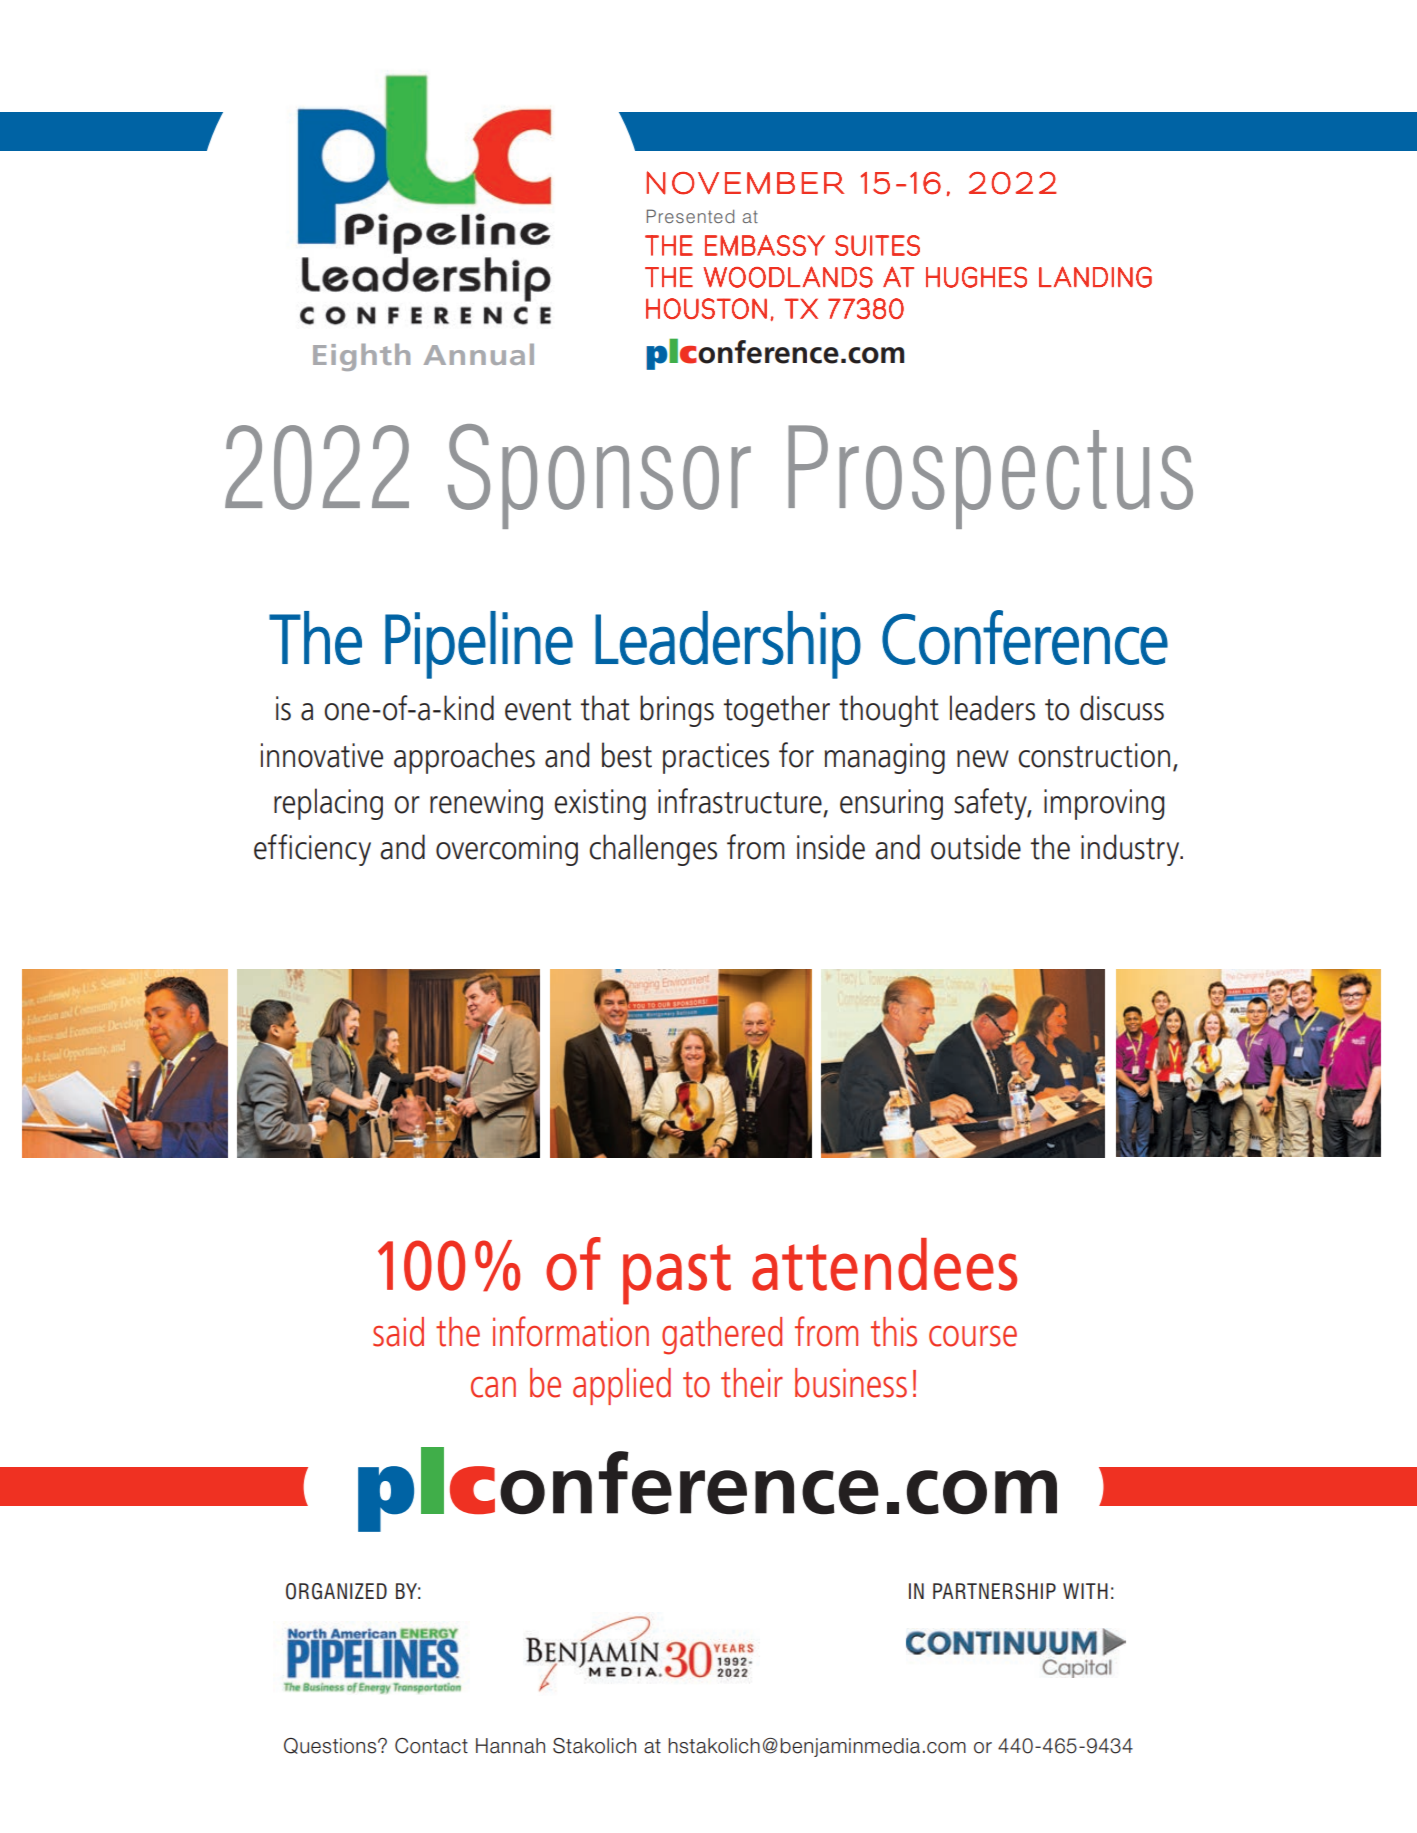 The height and width of the image is (1833, 1417). I want to click on practices, so click(716, 758).
